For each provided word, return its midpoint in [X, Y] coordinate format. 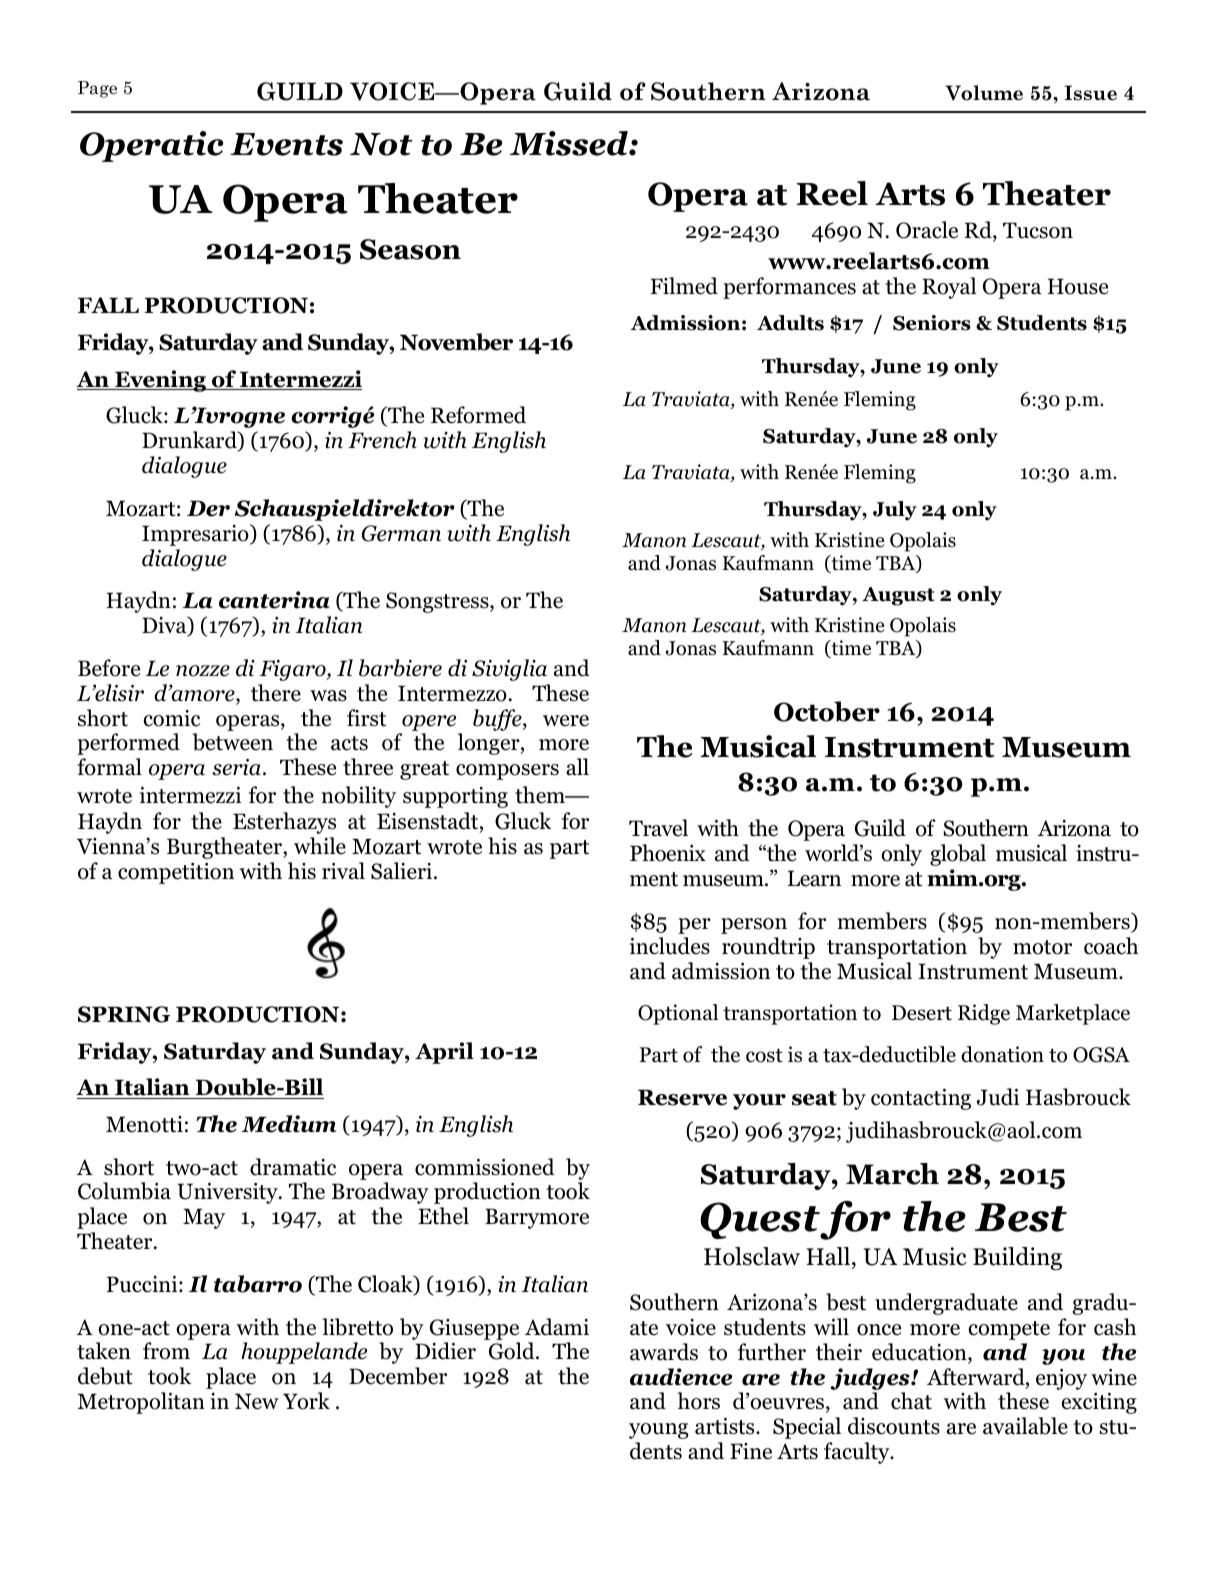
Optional [678, 1014]
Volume [984, 93]
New [257, 1401]
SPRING [124, 1014]
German [401, 533]
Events [286, 144]
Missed [570, 143]
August [898, 596]
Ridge [984, 1014]
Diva [165, 626]
